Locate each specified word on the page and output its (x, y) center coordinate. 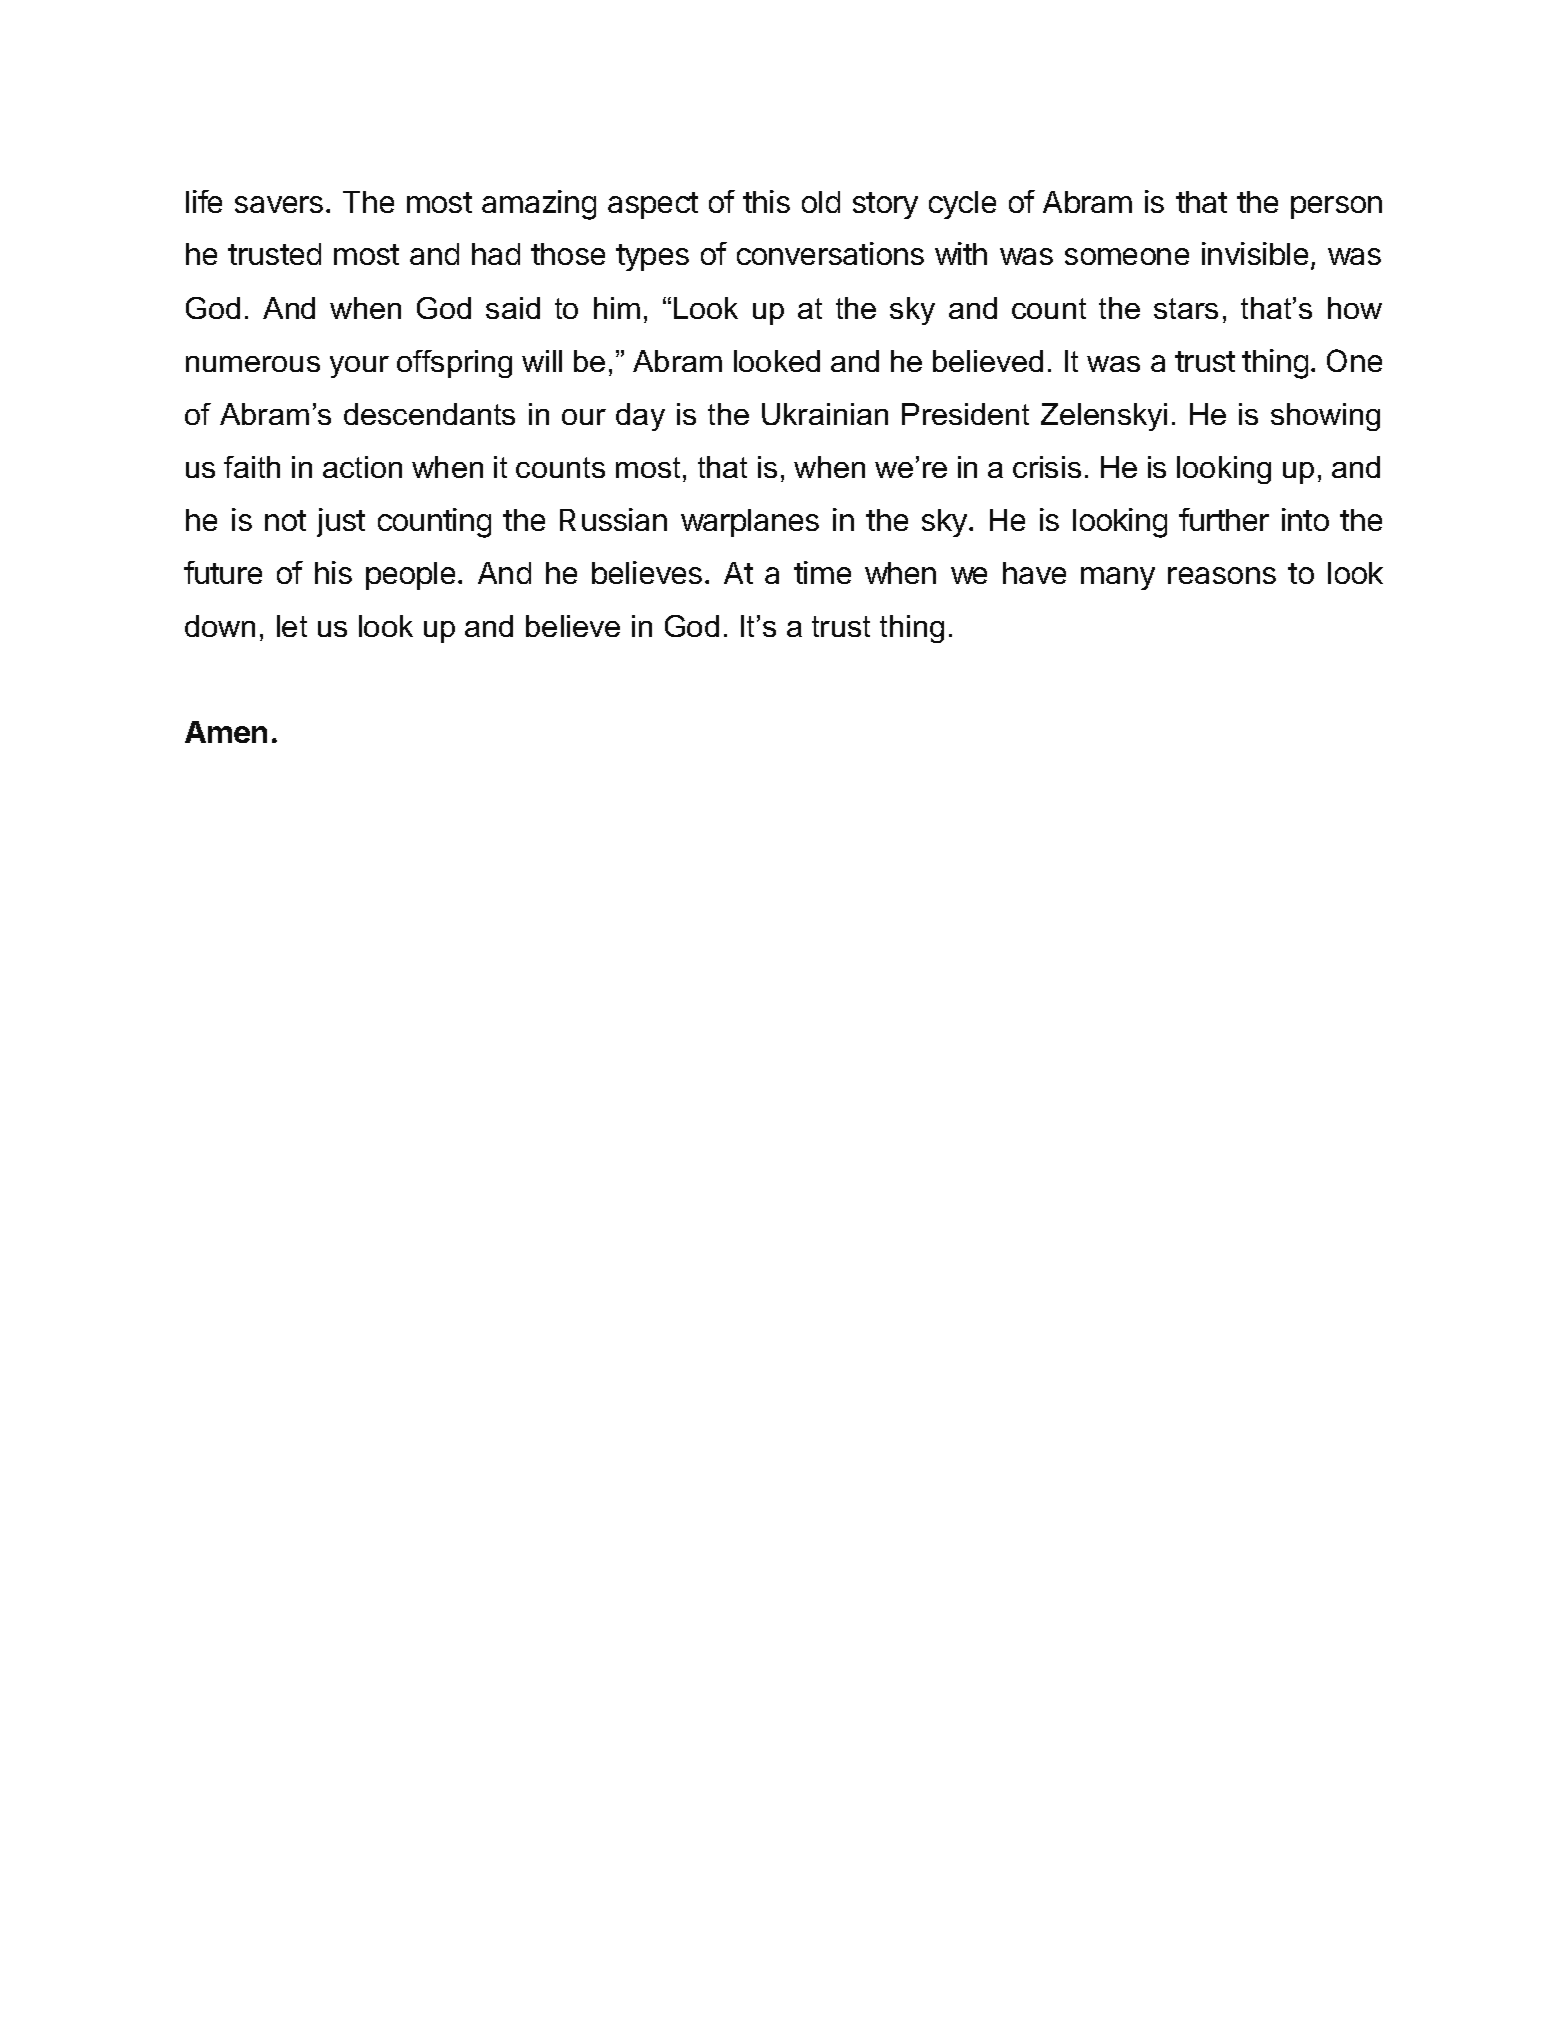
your (359, 367)
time (822, 572)
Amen (226, 732)
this (766, 201)
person (1336, 207)
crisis (1047, 467)
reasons (1222, 575)
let (292, 626)
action (362, 467)
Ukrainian (825, 414)
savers (279, 204)
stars (1186, 308)
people (410, 576)
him (617, 308)
